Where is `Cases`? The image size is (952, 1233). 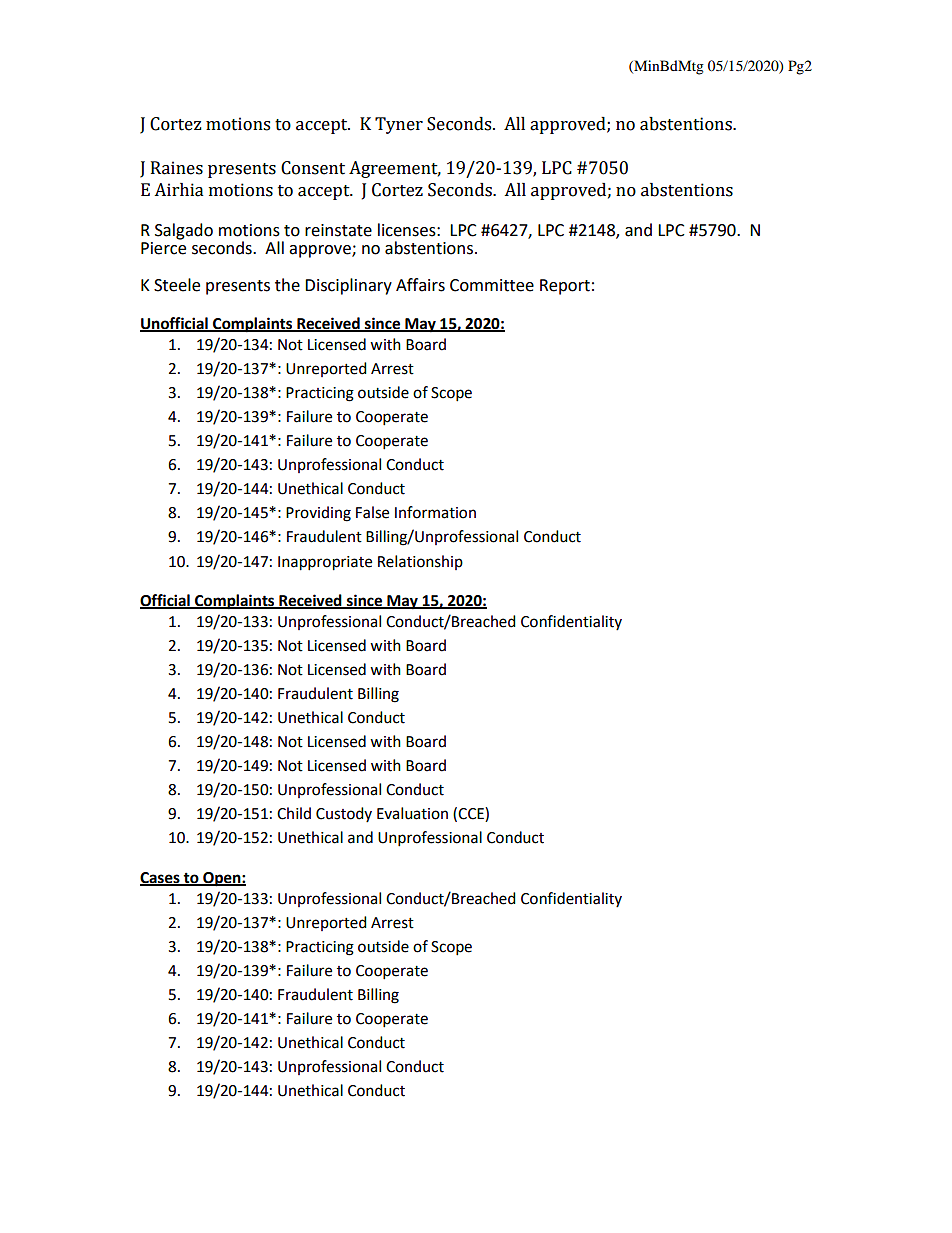 Cases is located at coordinates (161, 878).
